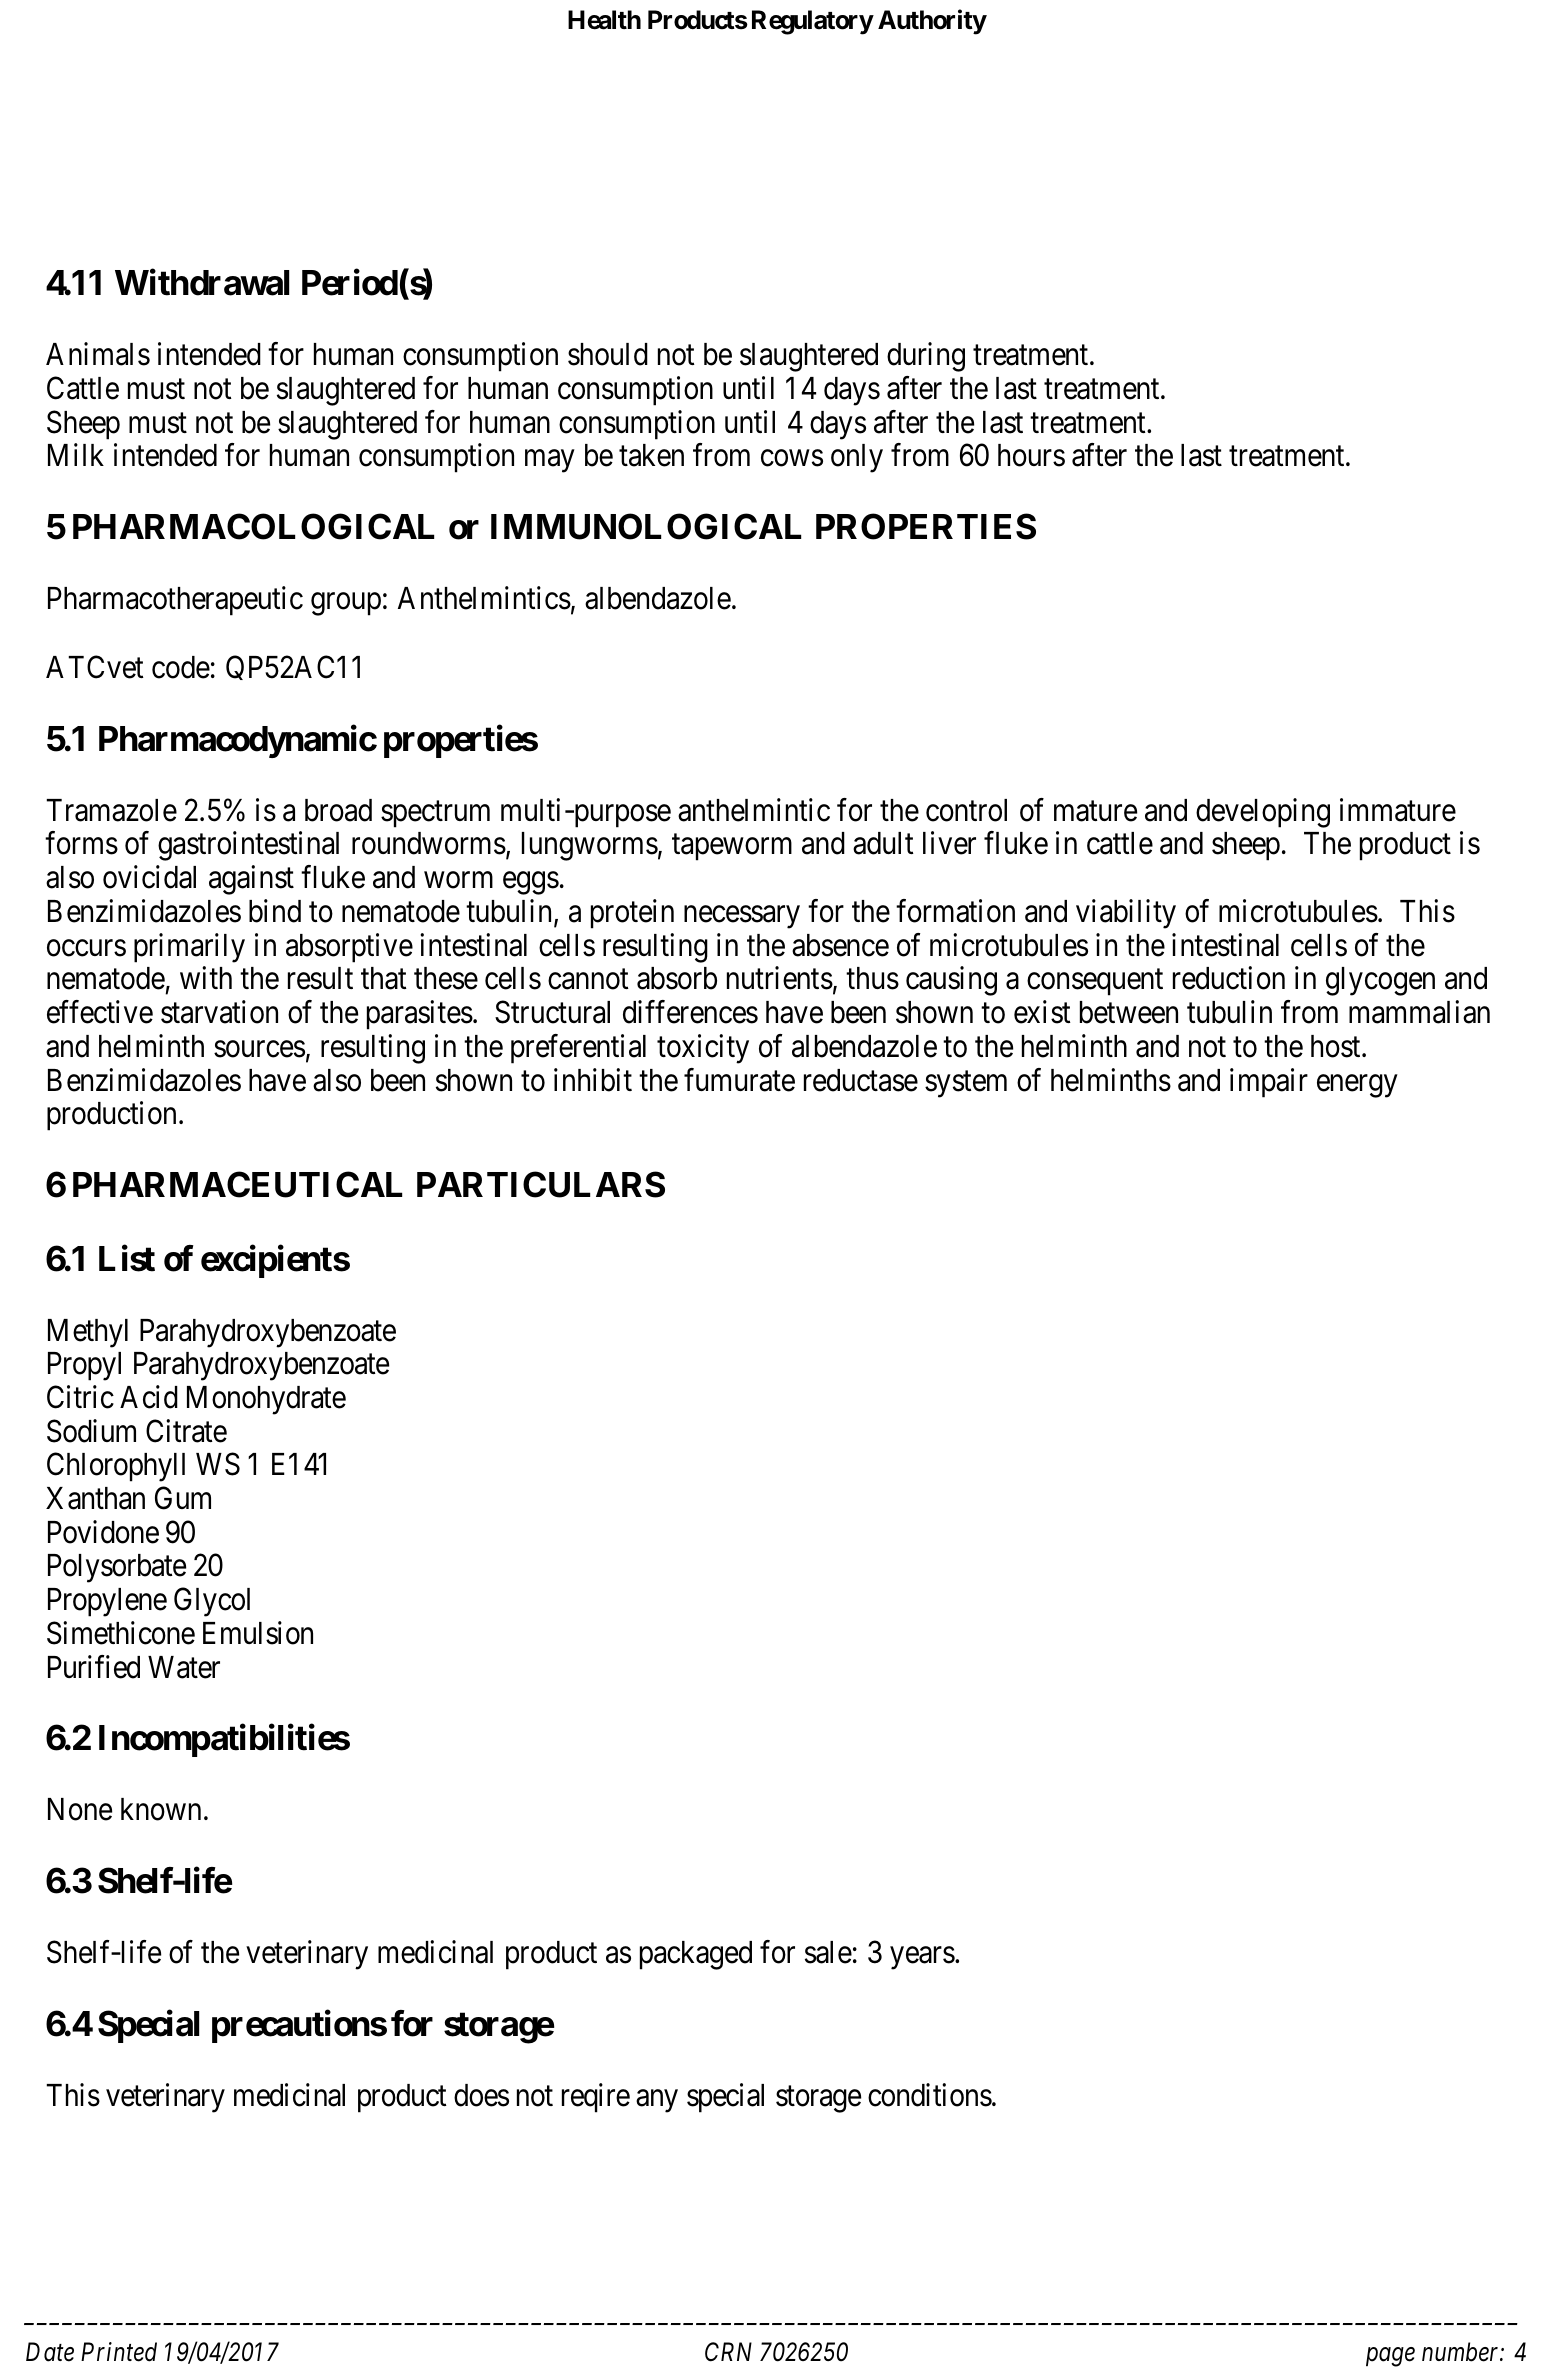 The image size is (1552, 2374). What do you see at coordinates (657, 2101) in the screenshot?
I see `any` at bounding box center [657, 2101].
